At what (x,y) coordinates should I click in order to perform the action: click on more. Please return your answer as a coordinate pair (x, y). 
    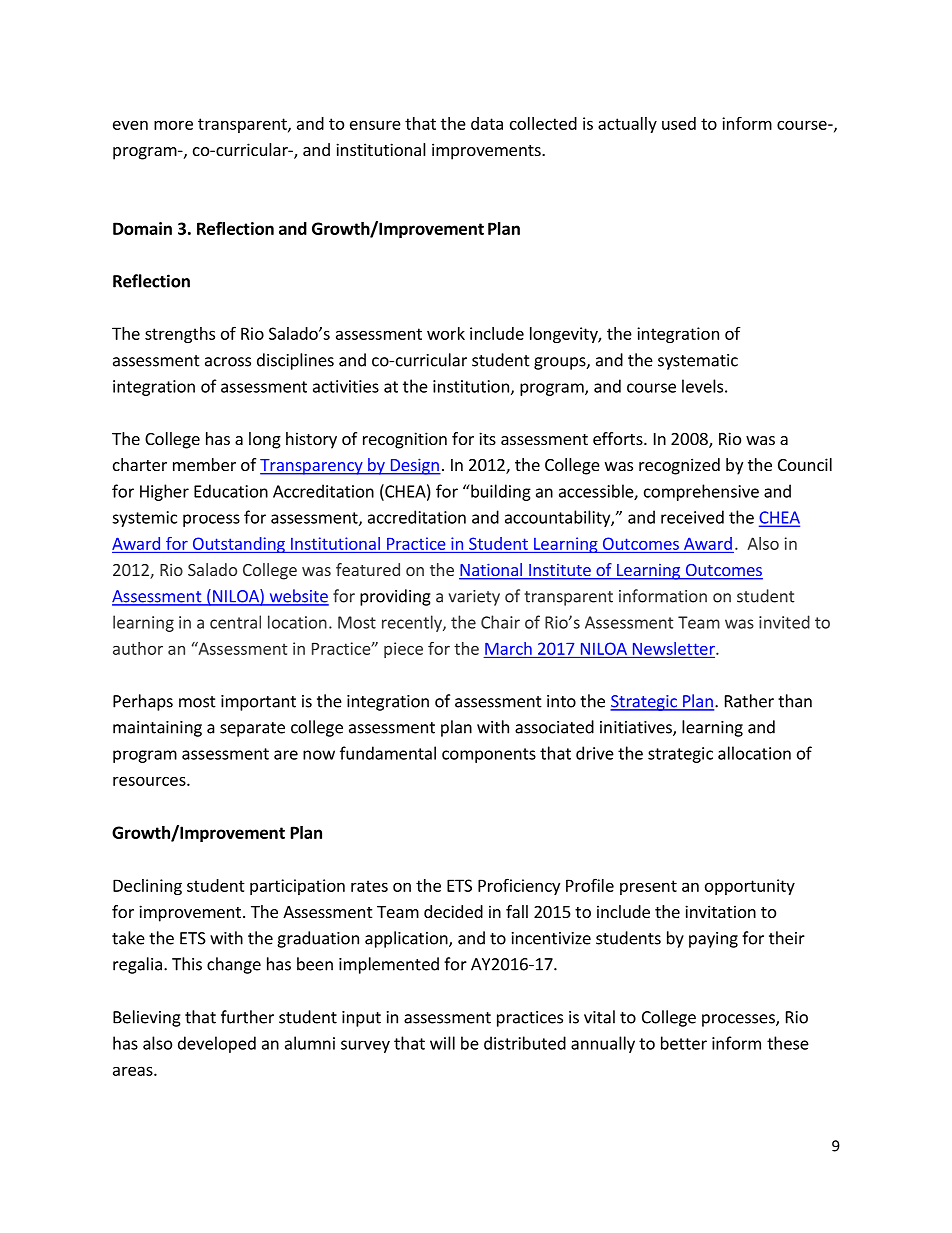
    Looking at the image, I should click on (173, 125).
